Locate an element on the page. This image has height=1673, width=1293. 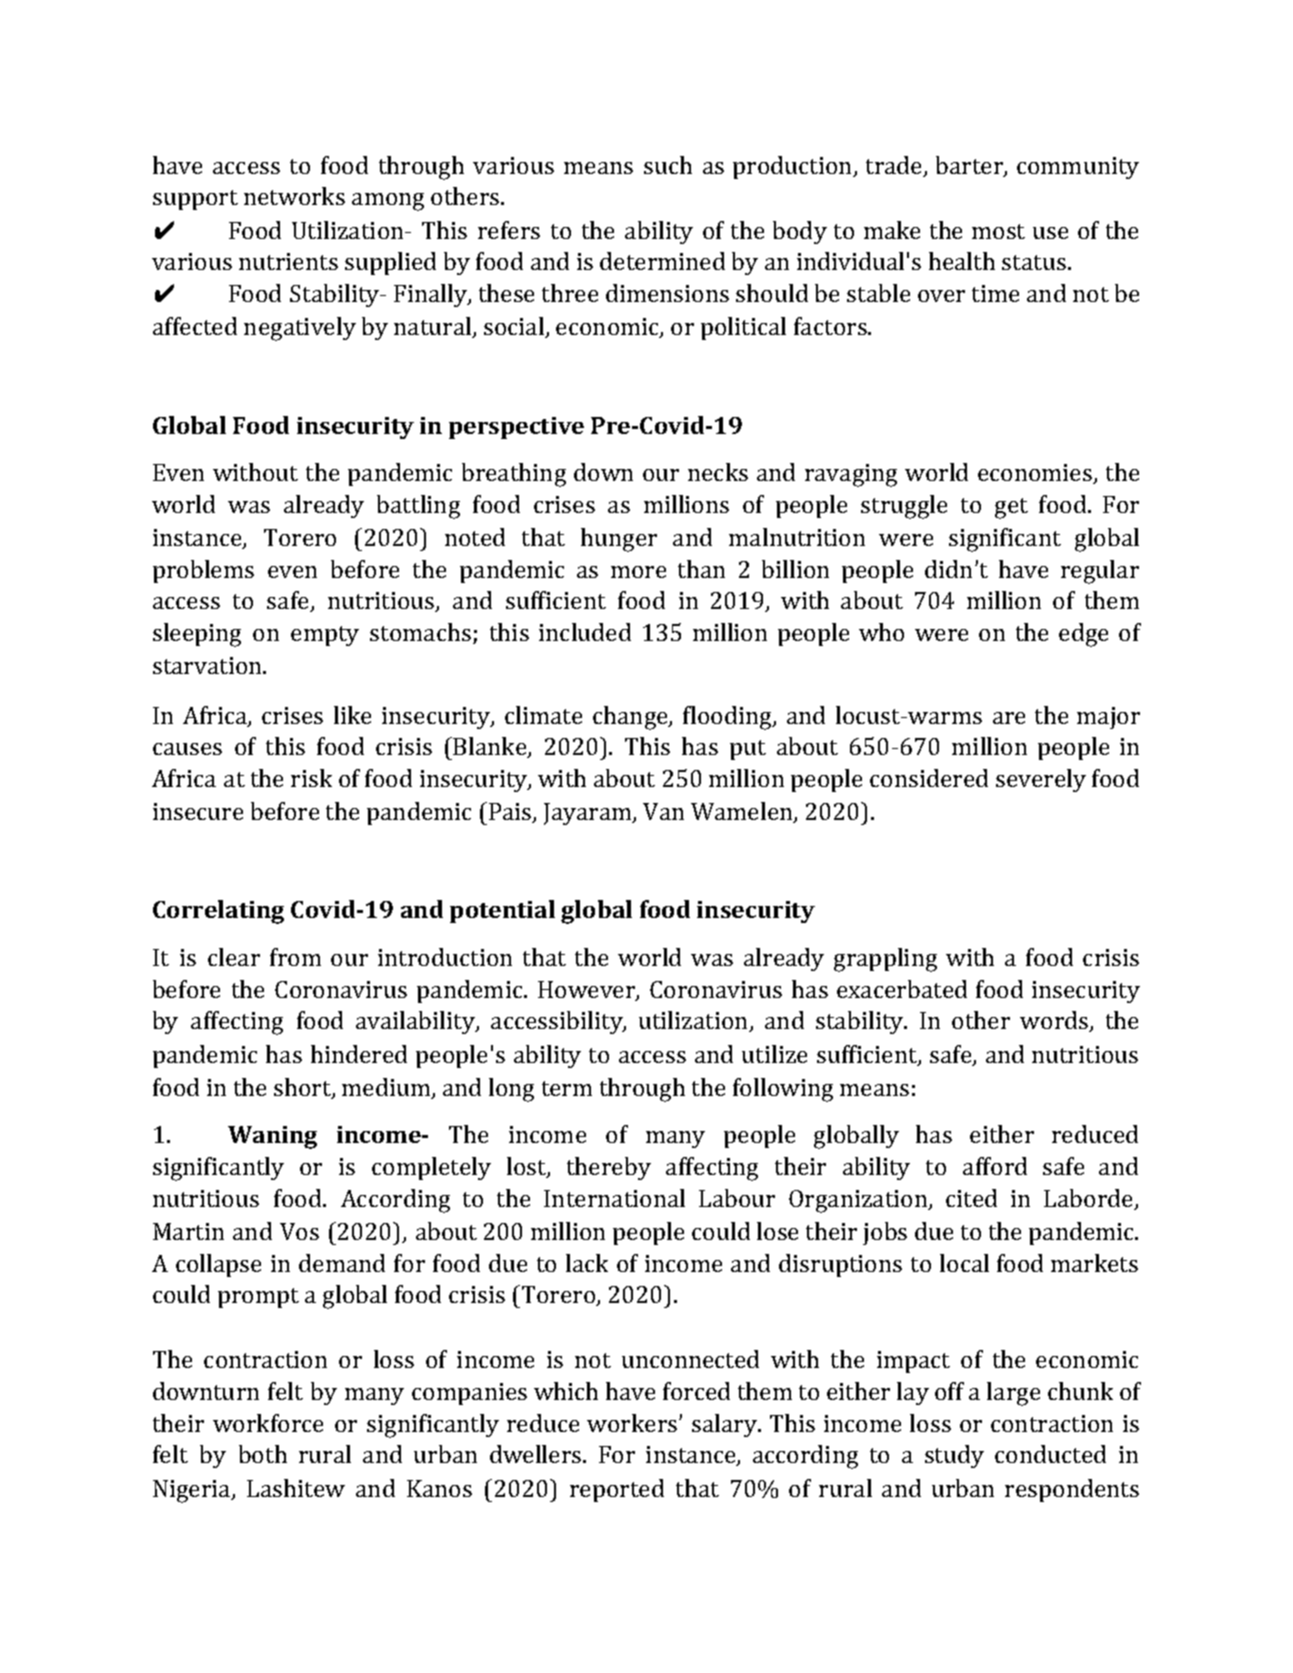
severely is located at coordinates (1041, 780).
